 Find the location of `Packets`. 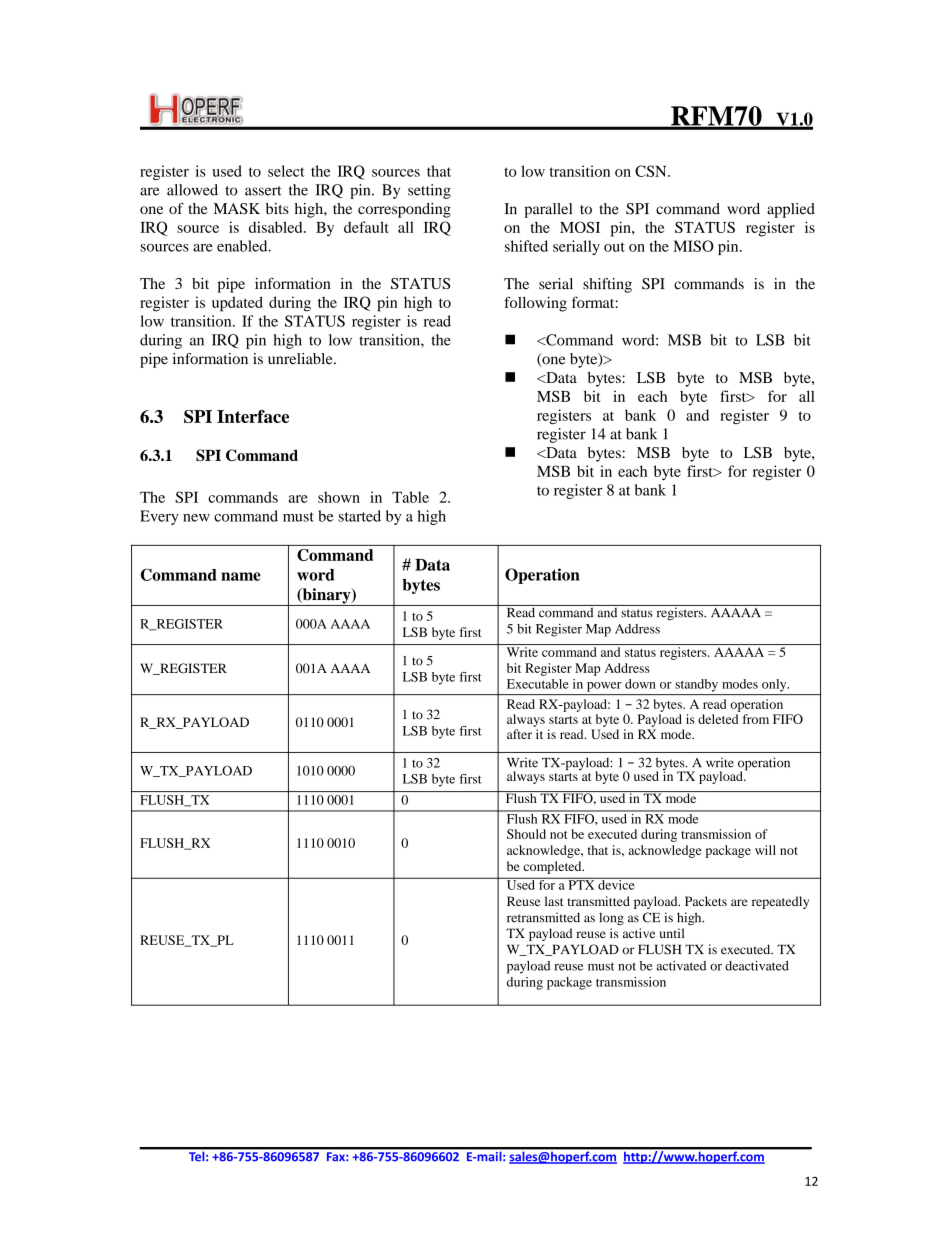

Packets is located at coordinates (706, 901).
